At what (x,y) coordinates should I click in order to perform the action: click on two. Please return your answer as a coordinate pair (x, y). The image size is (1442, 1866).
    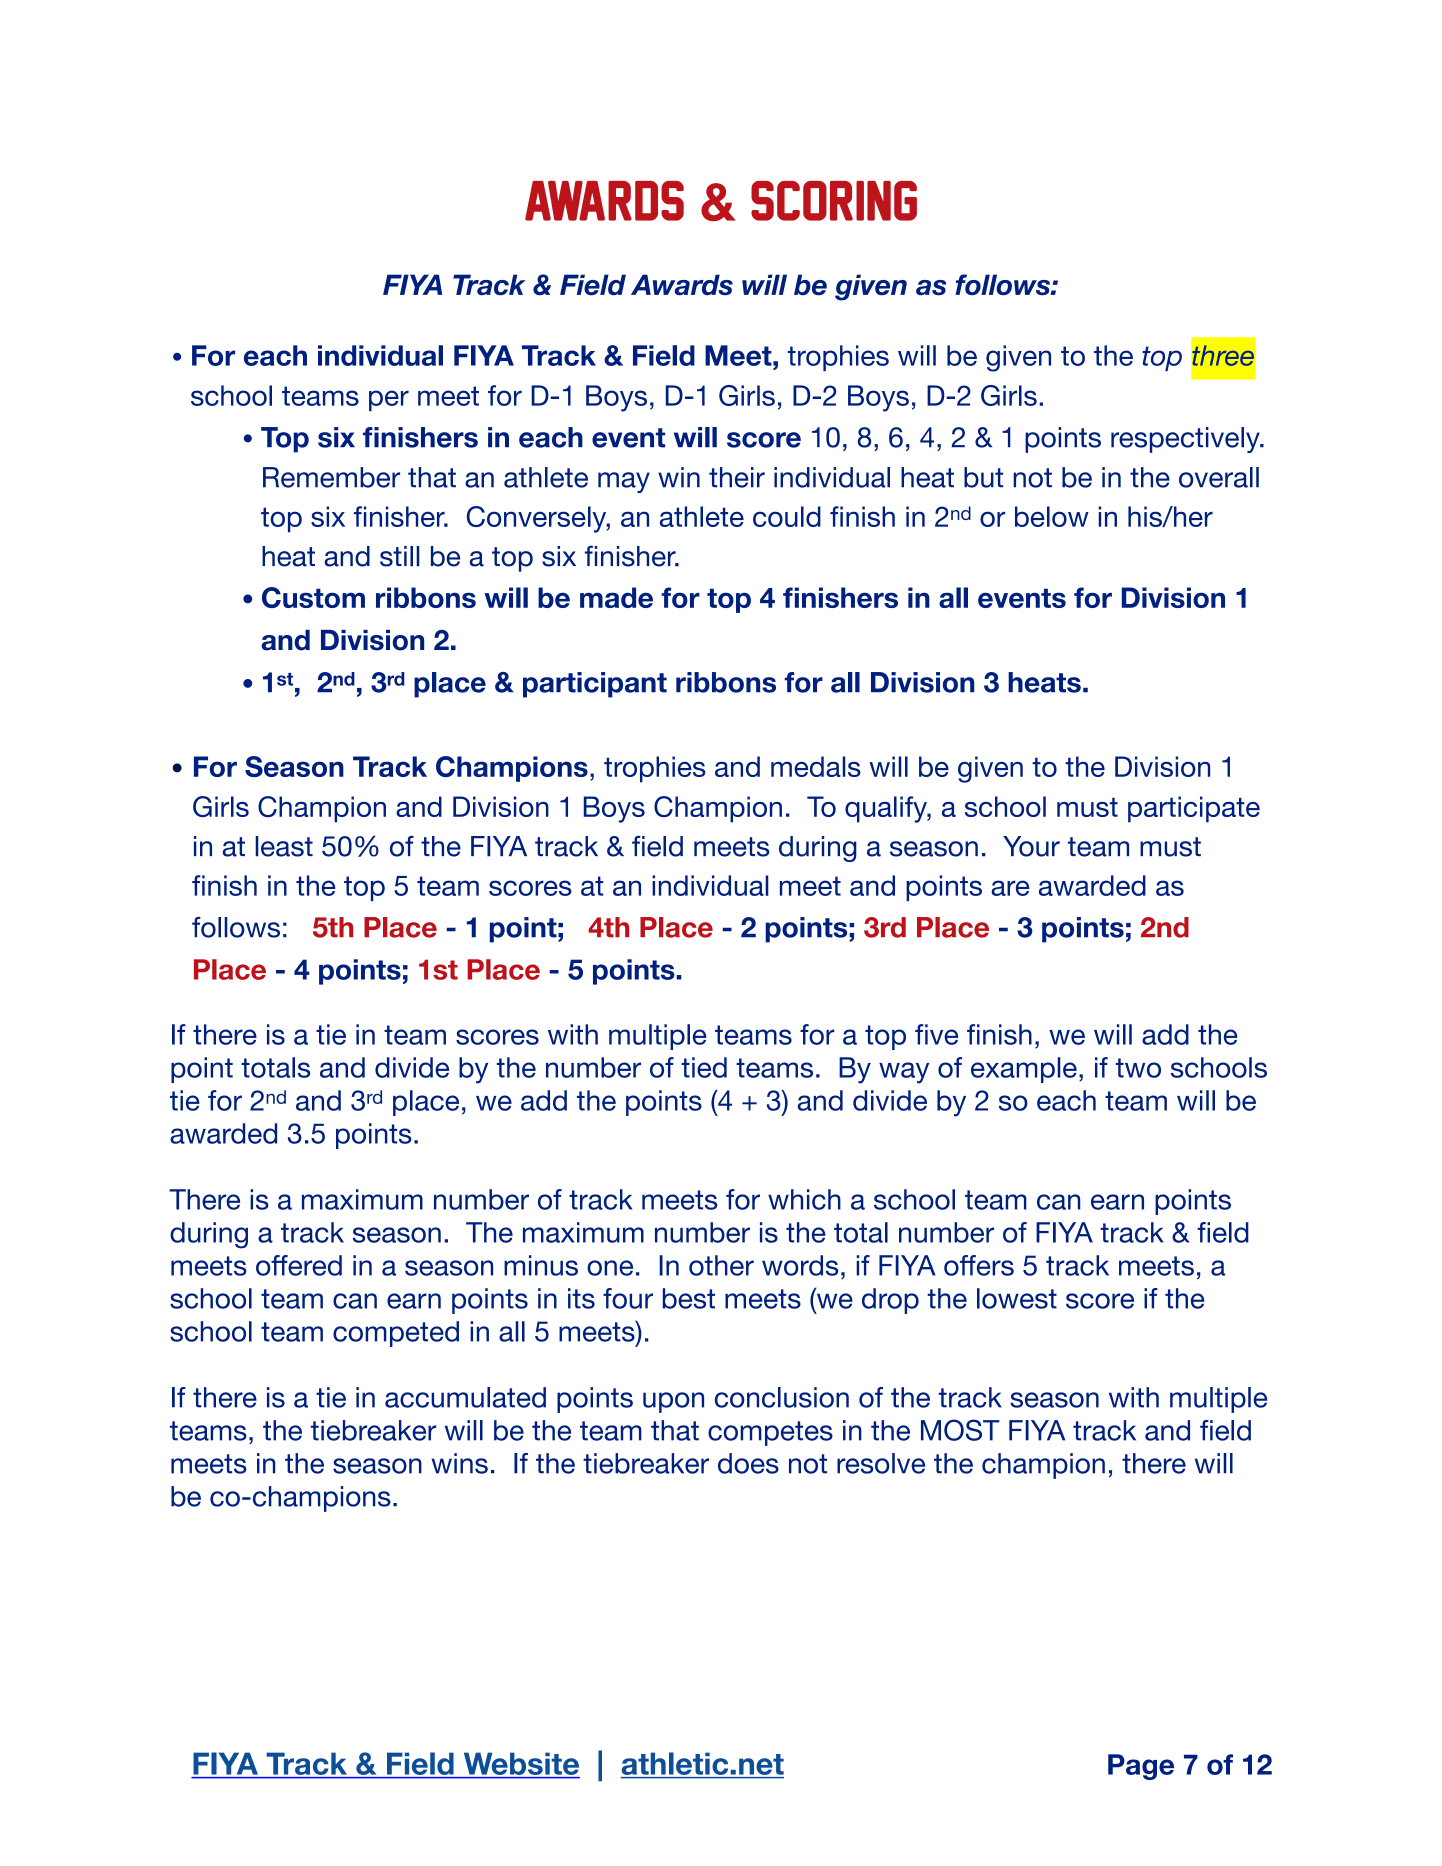
    Looking at the image, I should click on (1138, 1068).
